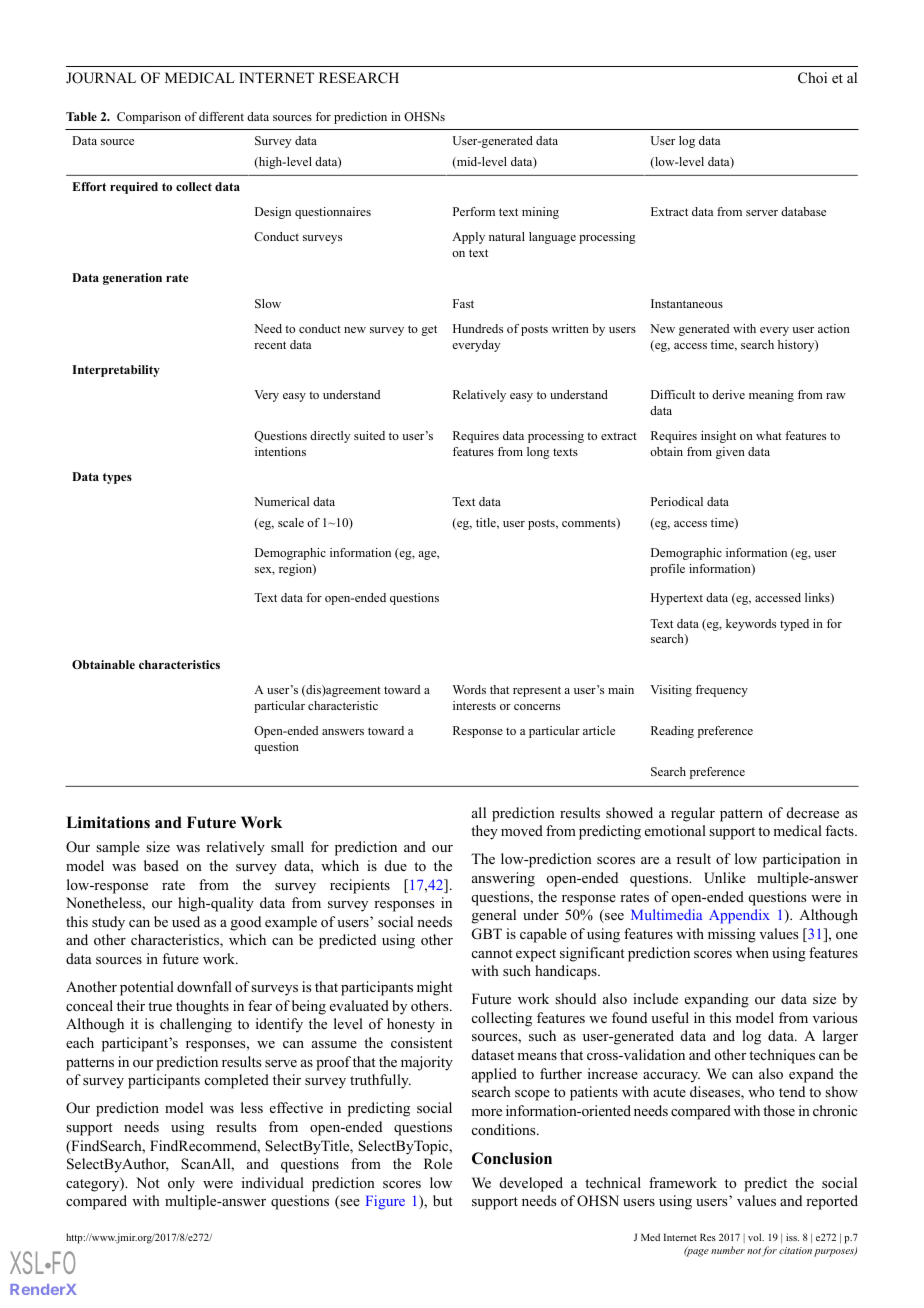 The width and height of the screenshot is (924, 1308). I want to click on when, so click(752, 952).
